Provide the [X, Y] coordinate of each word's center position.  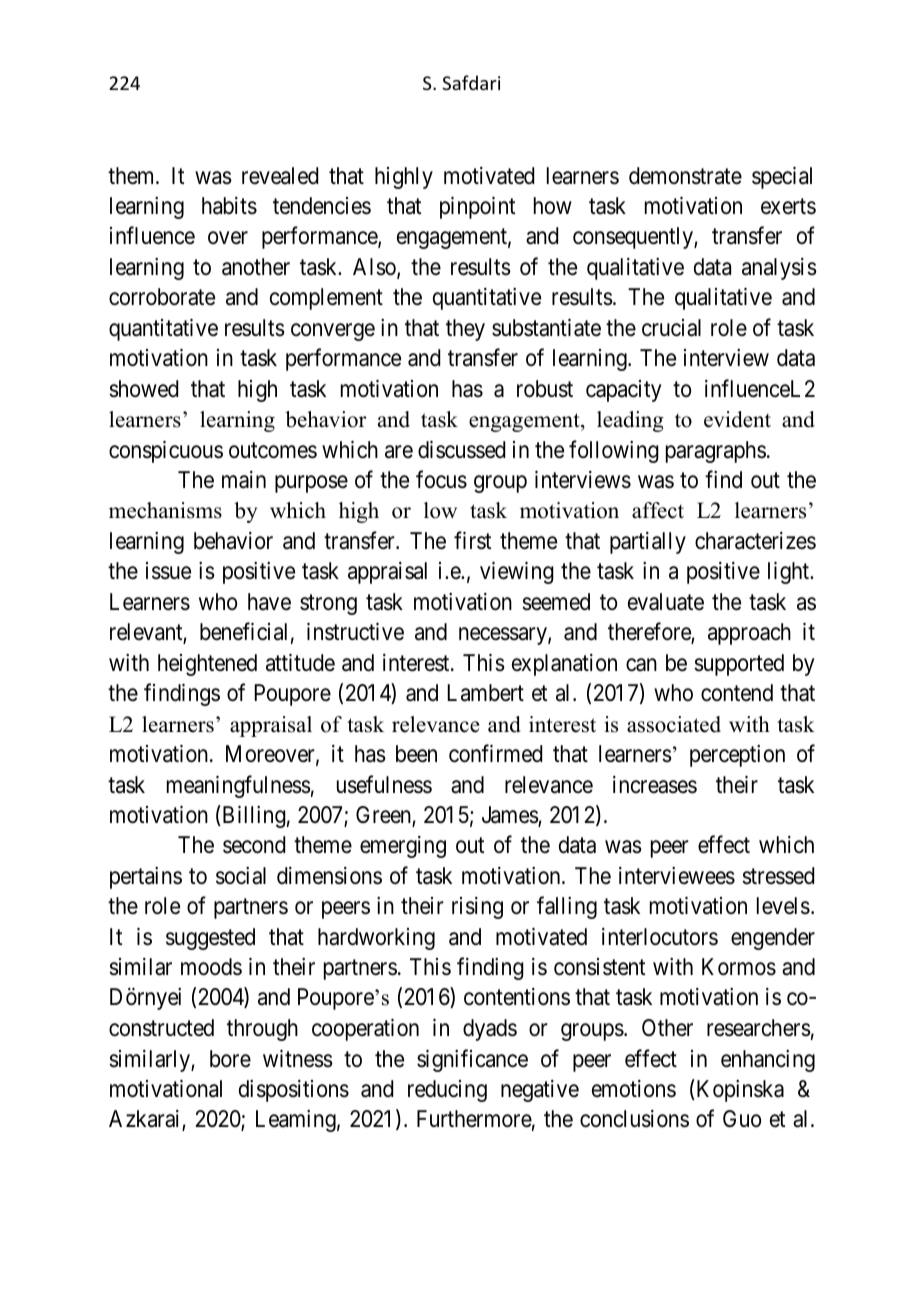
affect [658, 510]
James [510, 816]
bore [230, 1059]
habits [229, 206]
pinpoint [477, 208]
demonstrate [685, 176]
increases [655, 785]
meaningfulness [239, 786]
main [244, 480]
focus [441, 479]
